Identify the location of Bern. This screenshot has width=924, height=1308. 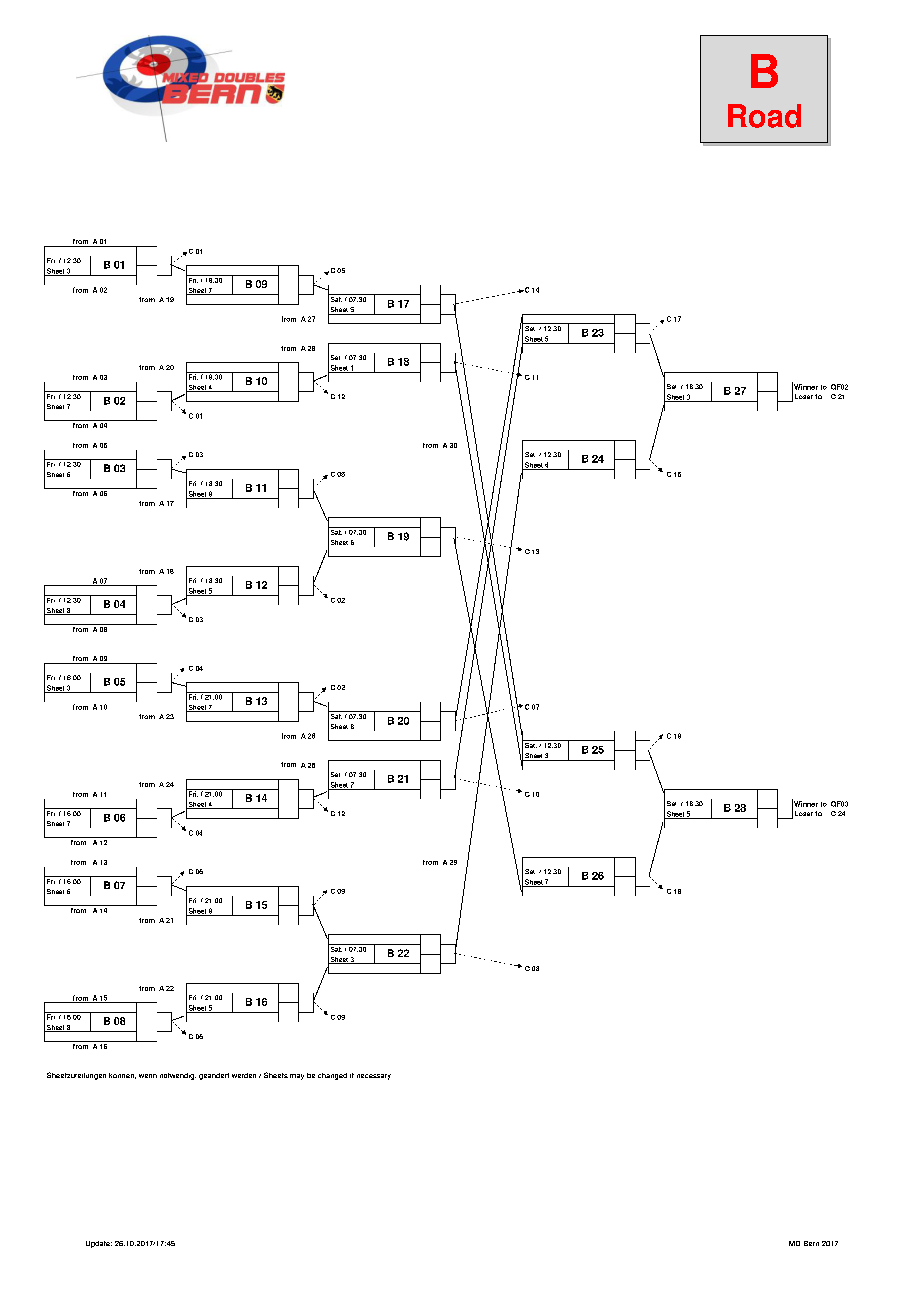
(811, 1243).
